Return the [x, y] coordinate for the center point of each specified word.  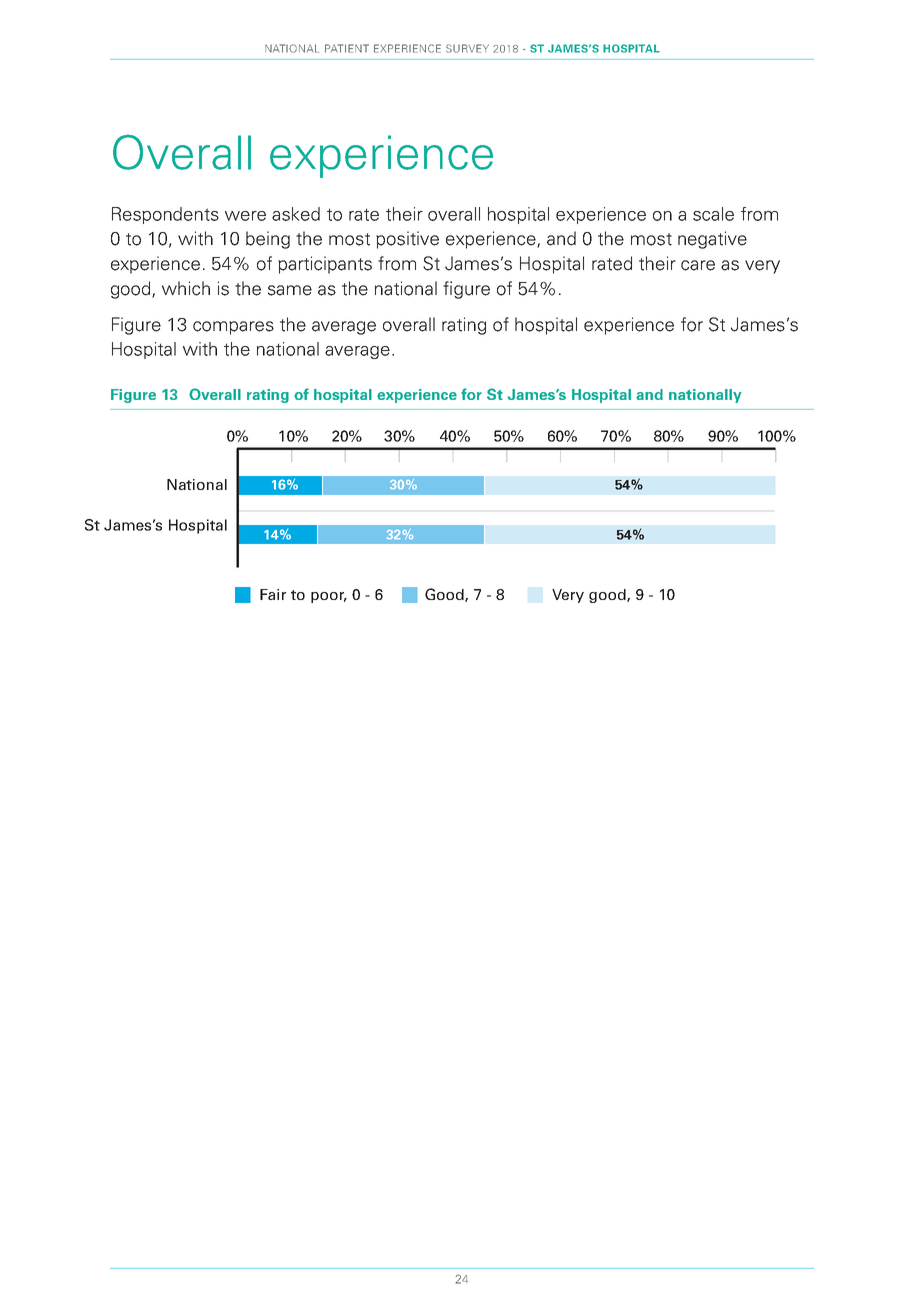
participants [325, 265]
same [290, 290]
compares [233, 328]
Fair [273, 594]
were [245, 216]
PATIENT [347, 48]
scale [713, 214]
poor [329, 597]
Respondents [165, 215]
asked [296, 214]
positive [407, 240]
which [186, 288]
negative [712, 240]
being [268, 240]
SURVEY [467, 48]
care [698, 265]
